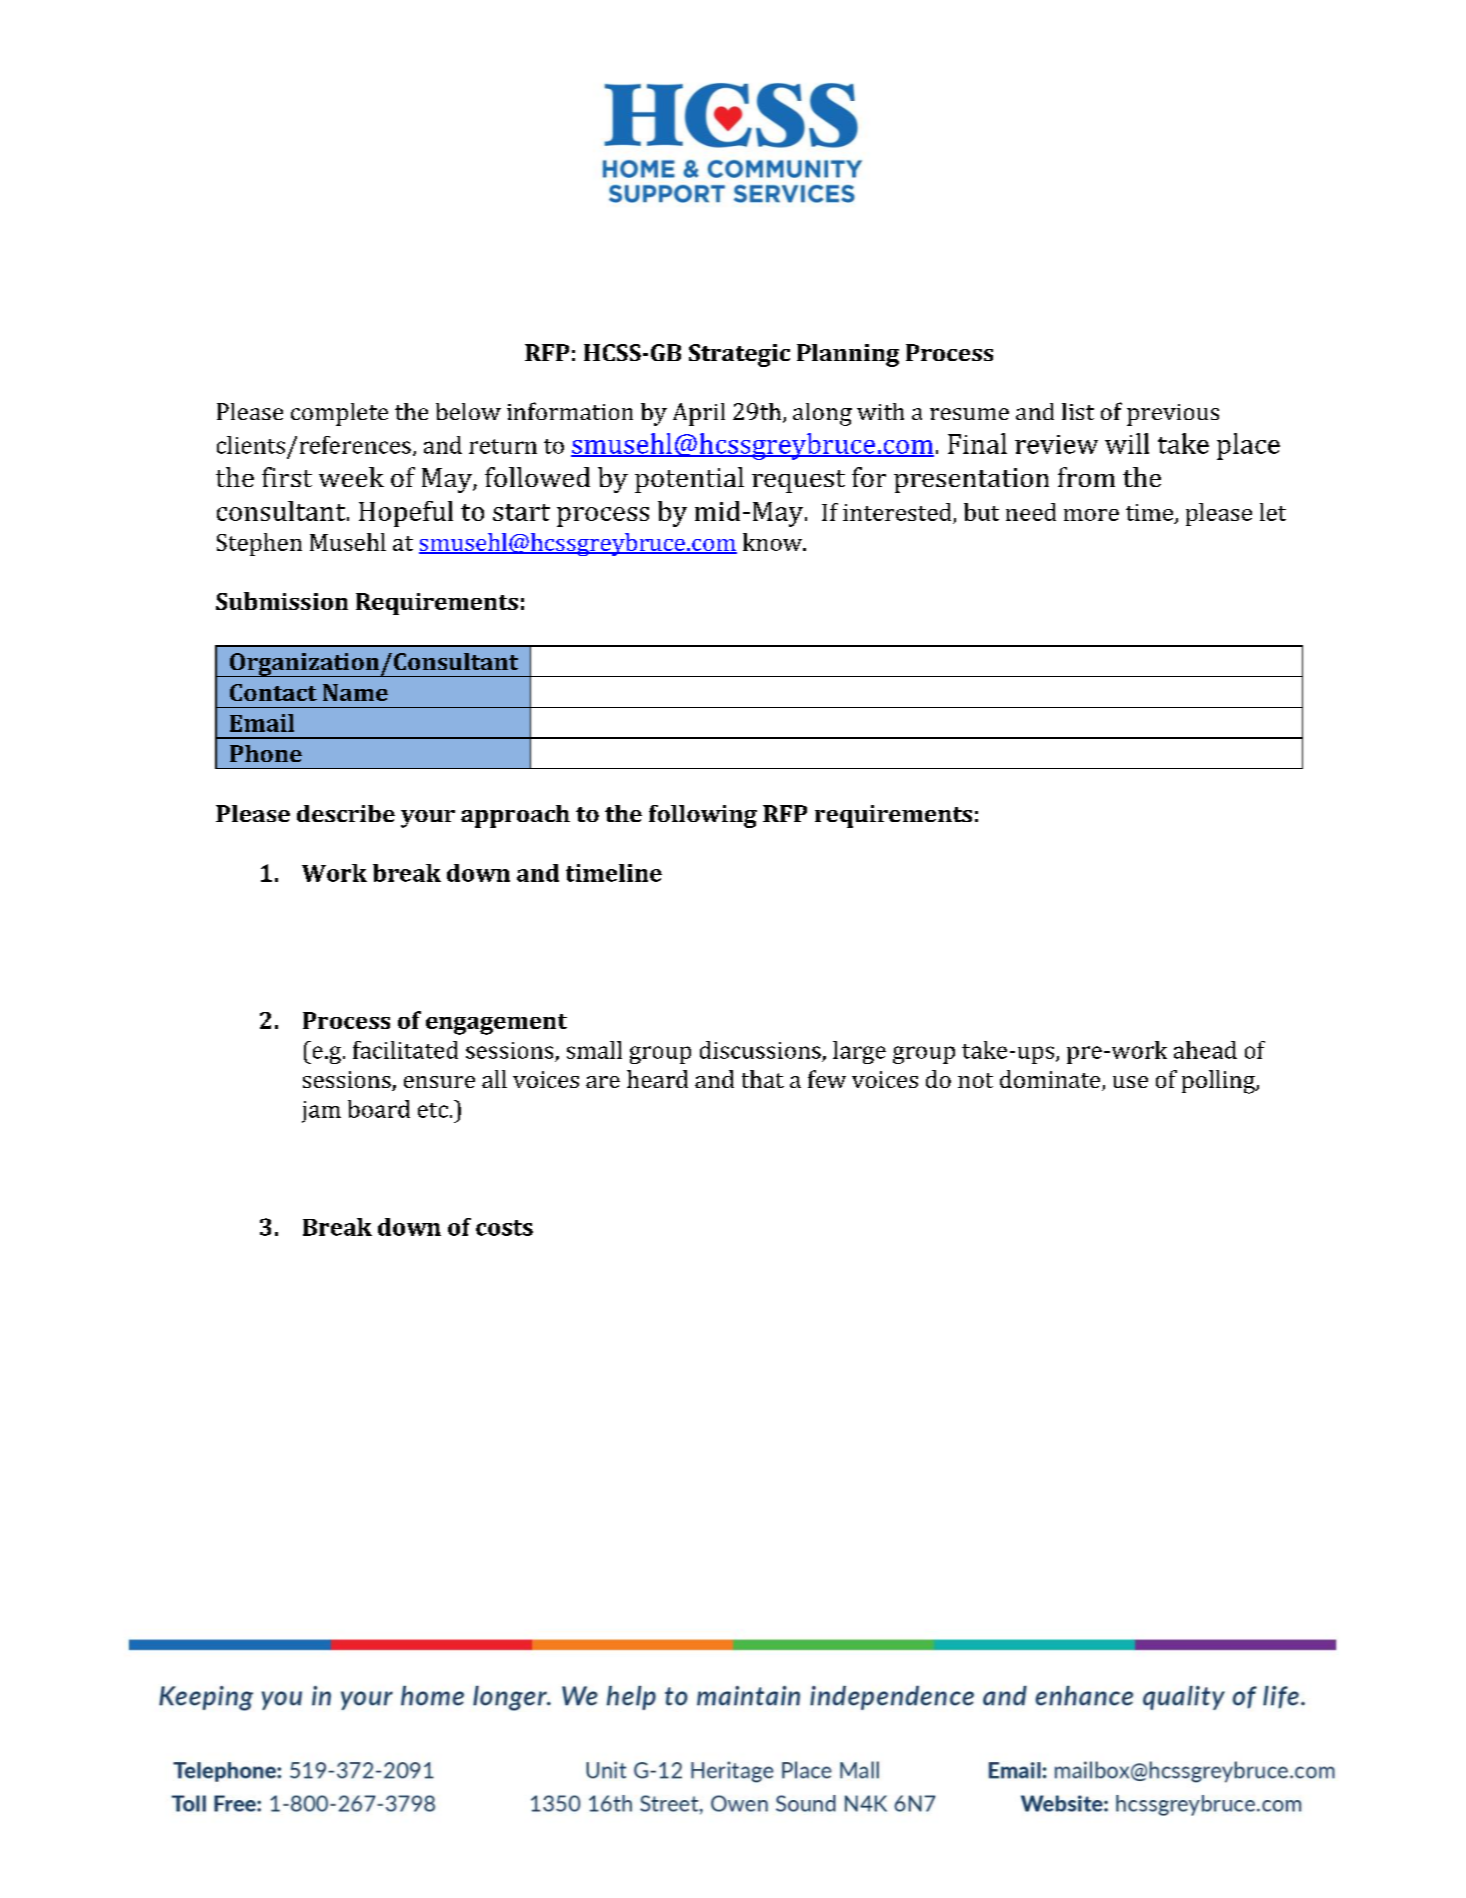 This document has height=1898, width=1466. I want to click on need, so click(1031, 512).
